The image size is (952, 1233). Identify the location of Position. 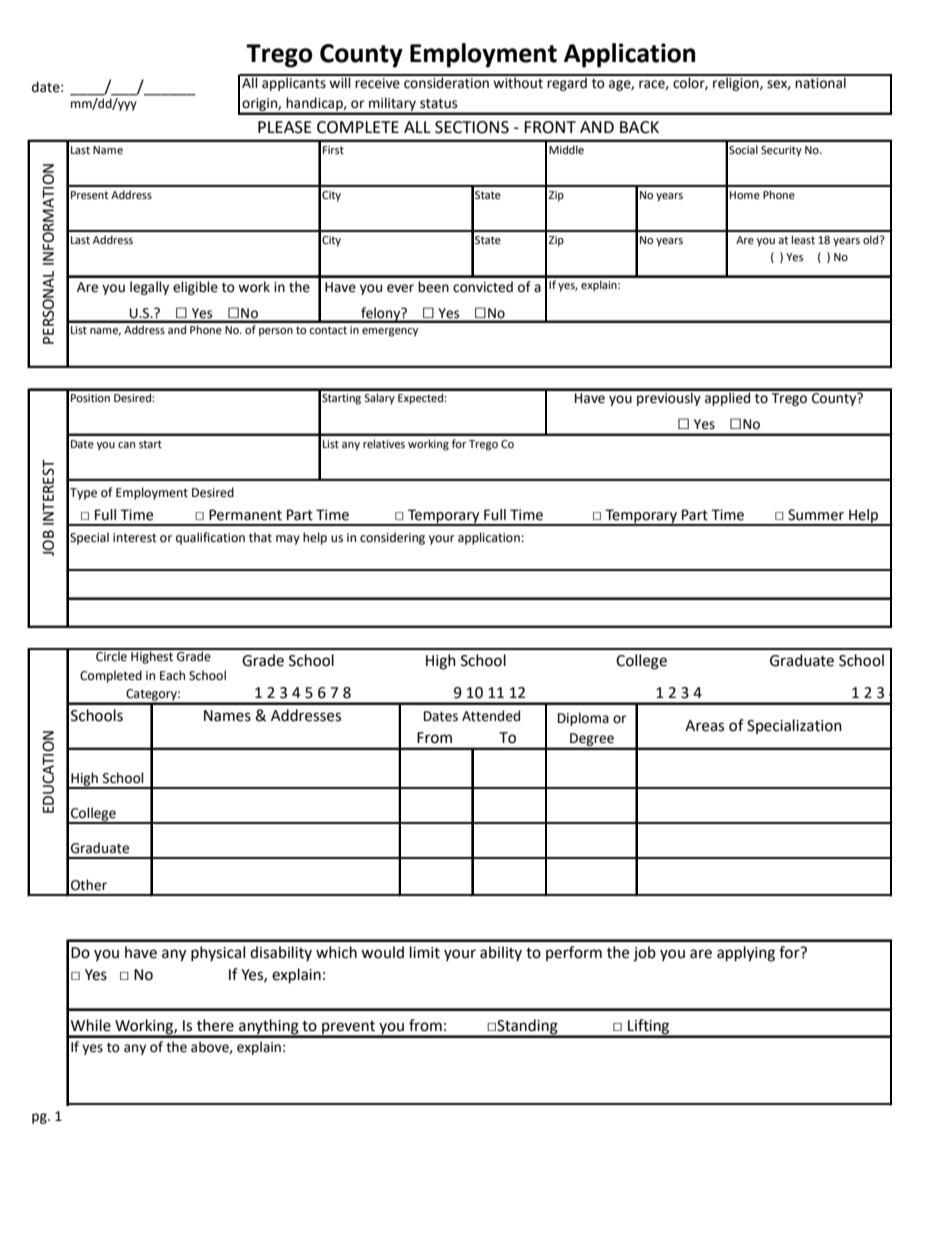
(90, 398).
